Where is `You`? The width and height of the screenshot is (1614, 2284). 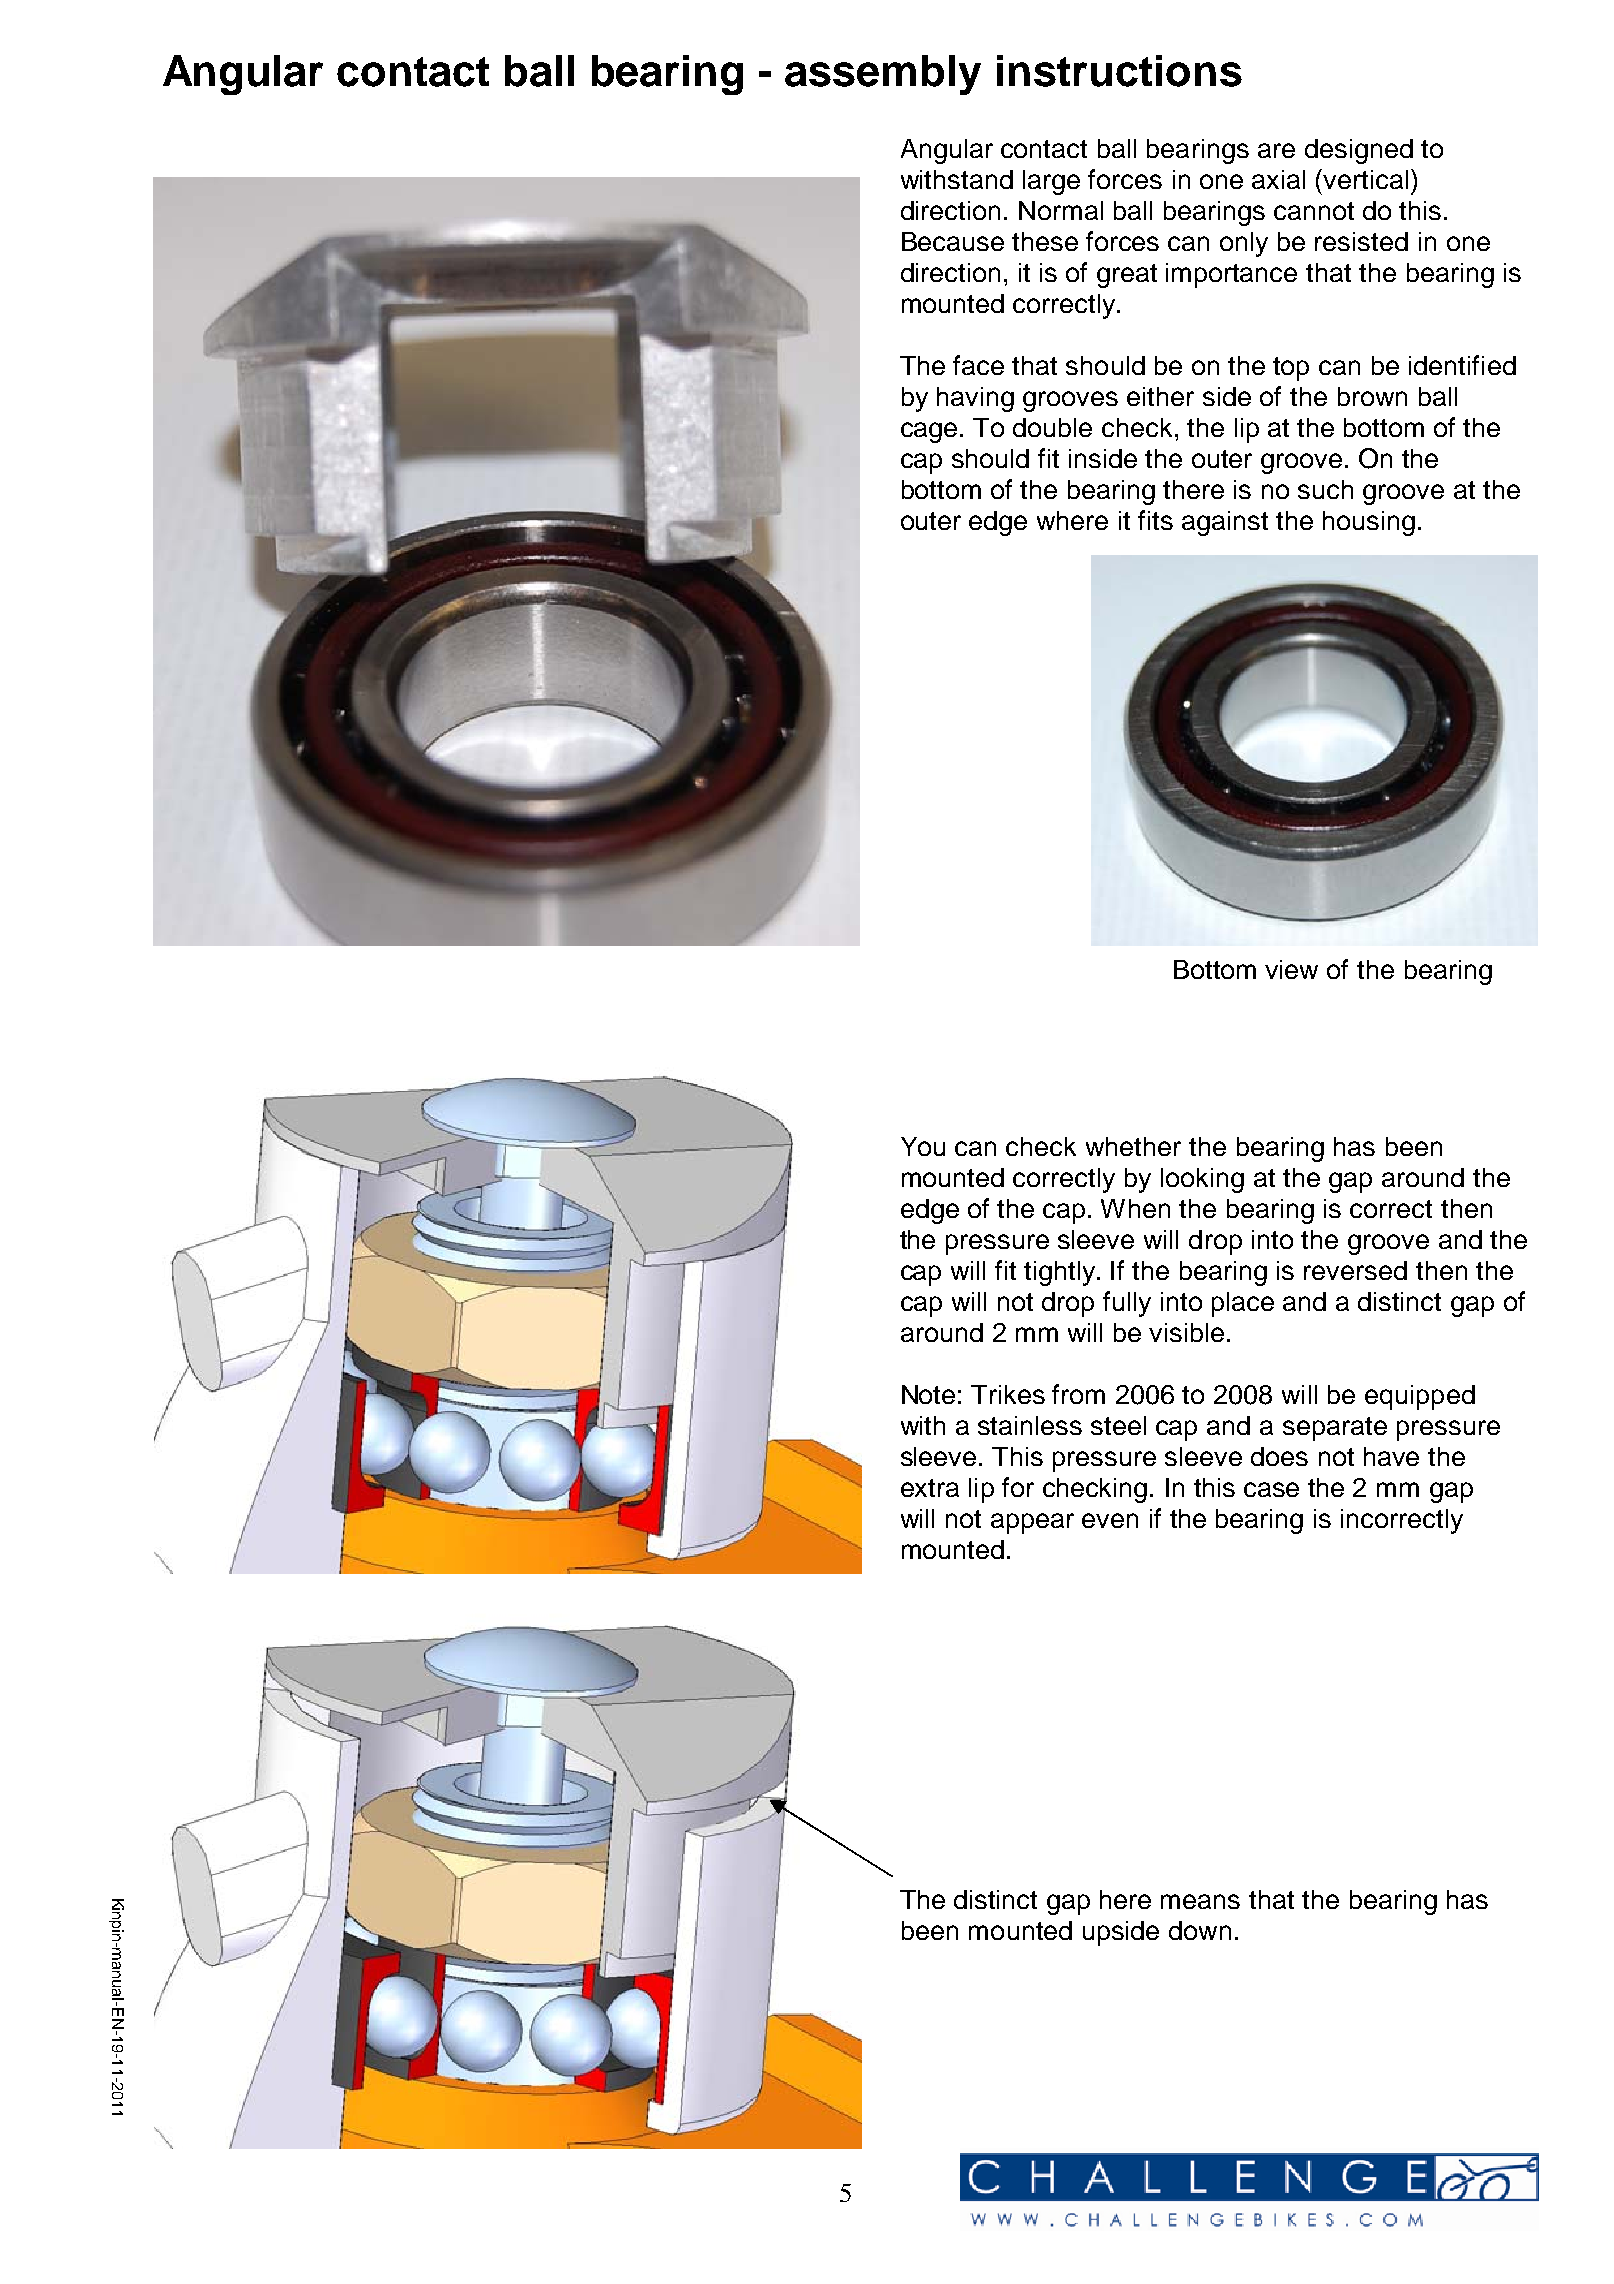
You is located at coordinates (923, 1146).
